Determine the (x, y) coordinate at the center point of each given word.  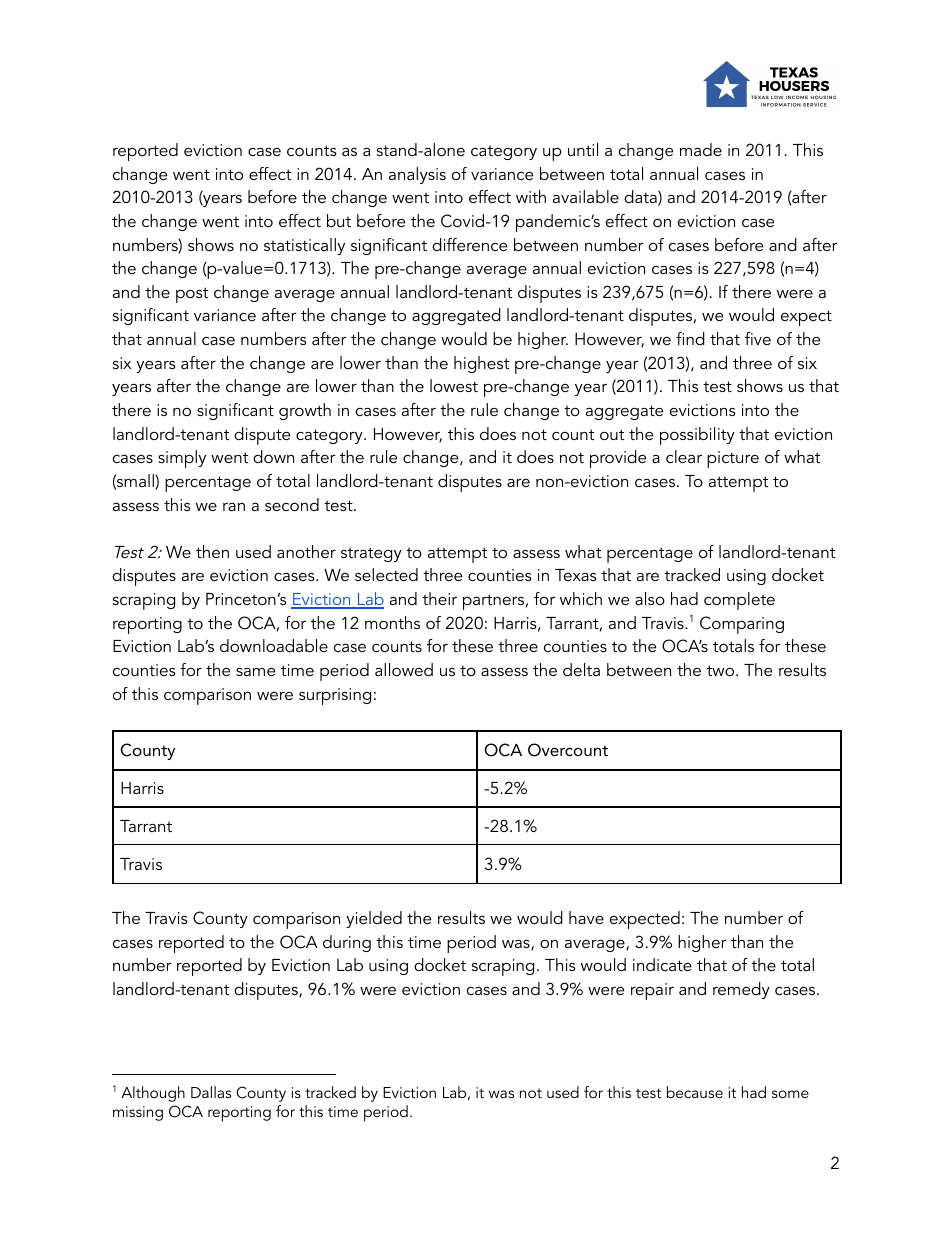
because (695, 1092)
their (439, 598)
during (347, 943)
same (255, 671)
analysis (417, 175)
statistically (304, 246)
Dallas (211, 1092)
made (701, 149)
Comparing (742, 625)
